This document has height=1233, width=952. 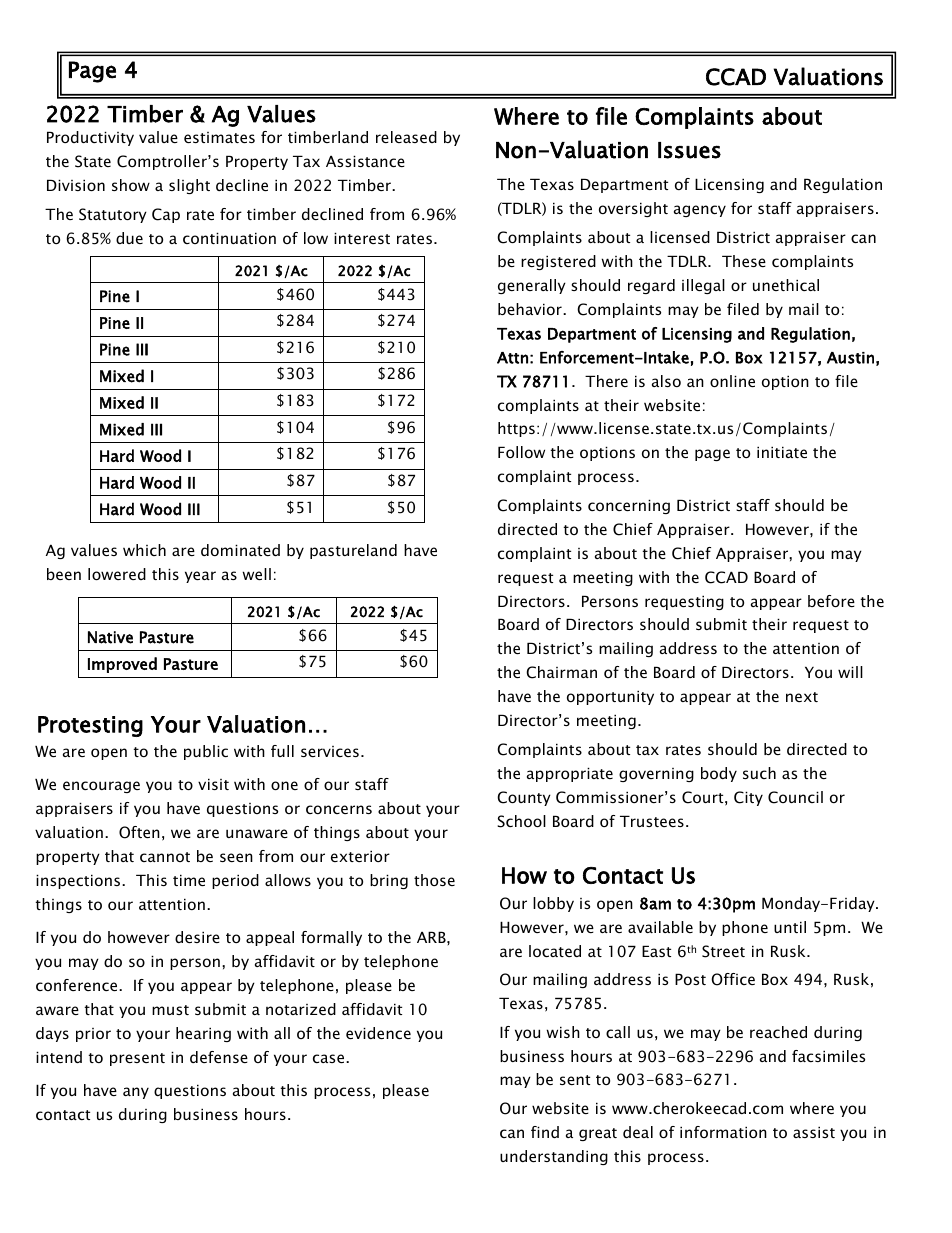 I want to click on Chairman, so click(x=561, y=672).
